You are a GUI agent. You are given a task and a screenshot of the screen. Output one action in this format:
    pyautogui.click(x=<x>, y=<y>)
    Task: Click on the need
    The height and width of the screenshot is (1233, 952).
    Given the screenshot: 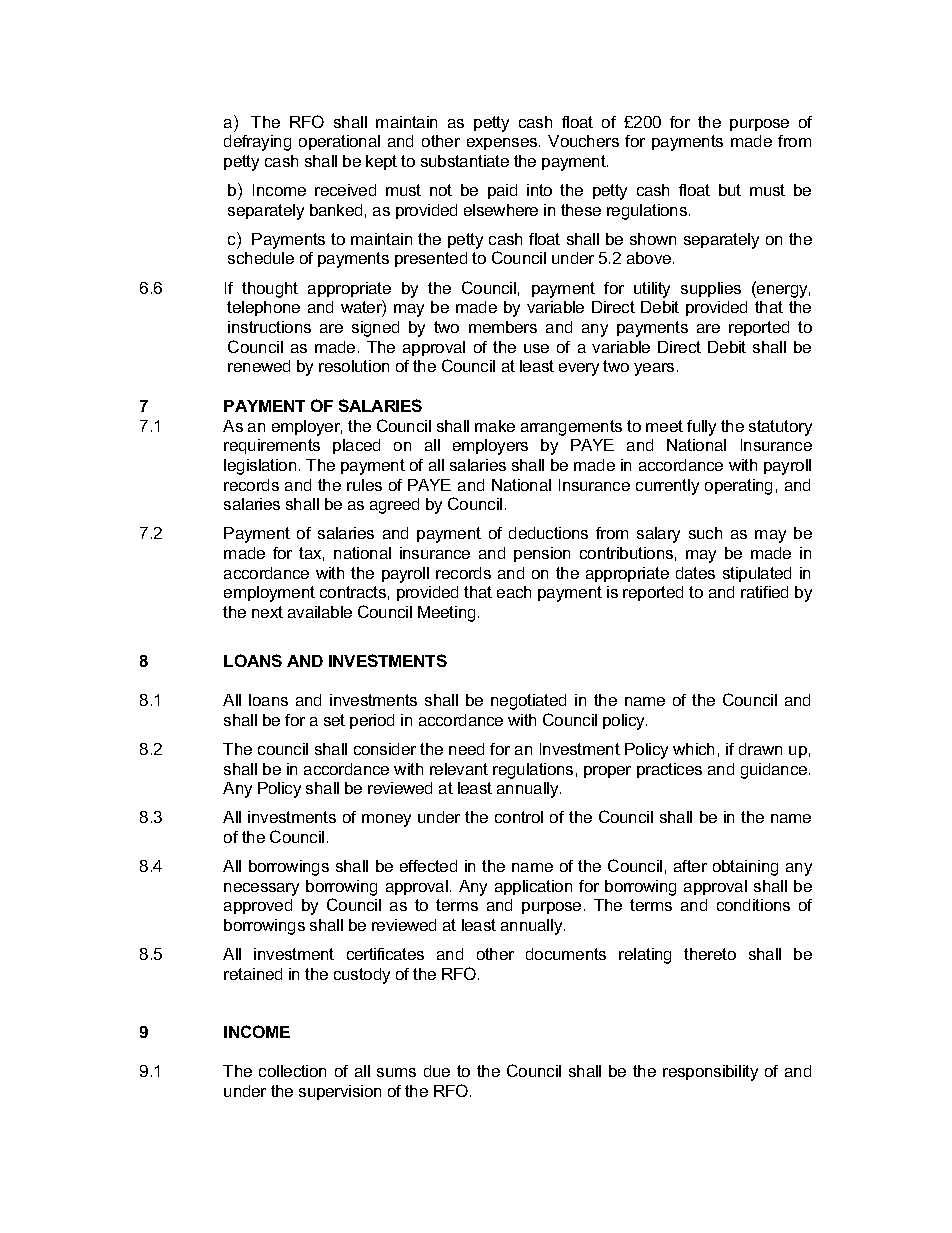 What is the action you would take?
    pyautogui.click(x=466, y=749)
